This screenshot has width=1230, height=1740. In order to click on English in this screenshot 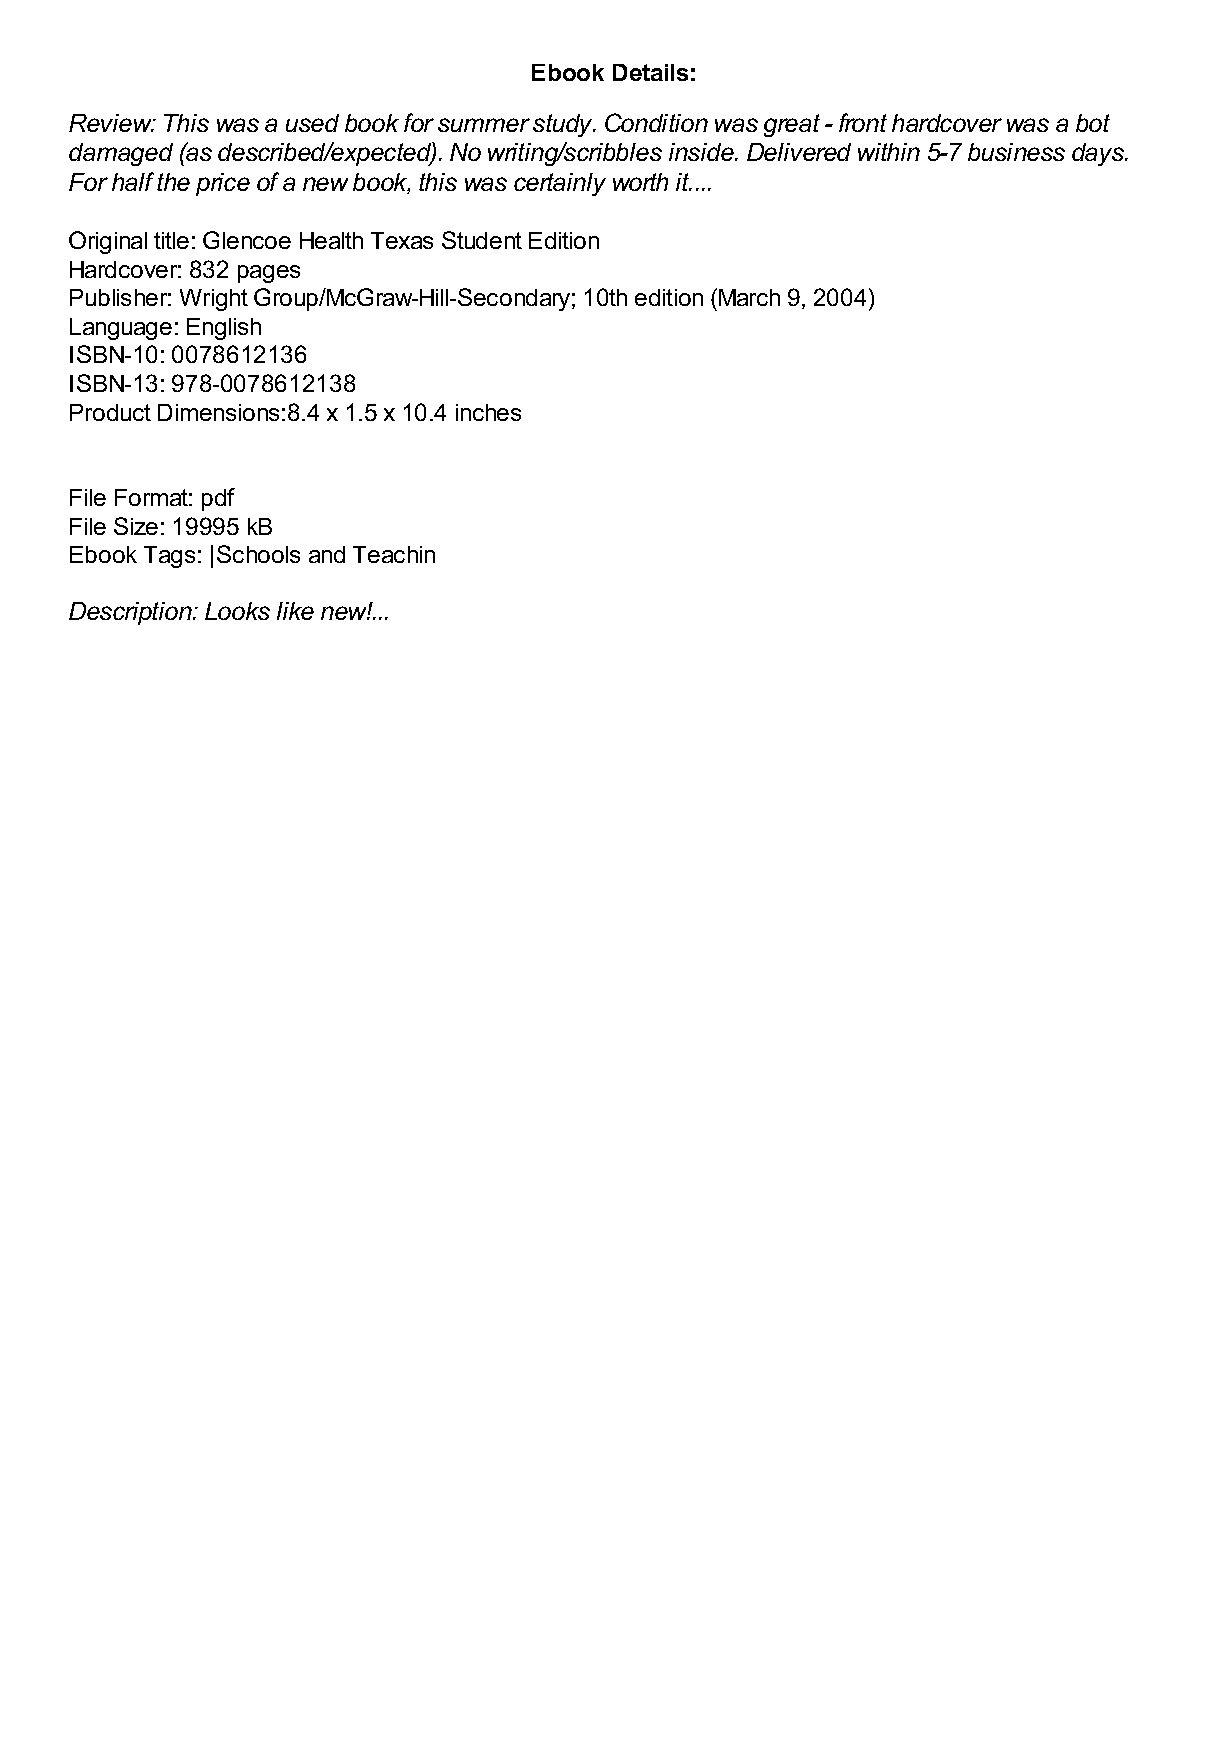, I will do `click(224, 329)`.
